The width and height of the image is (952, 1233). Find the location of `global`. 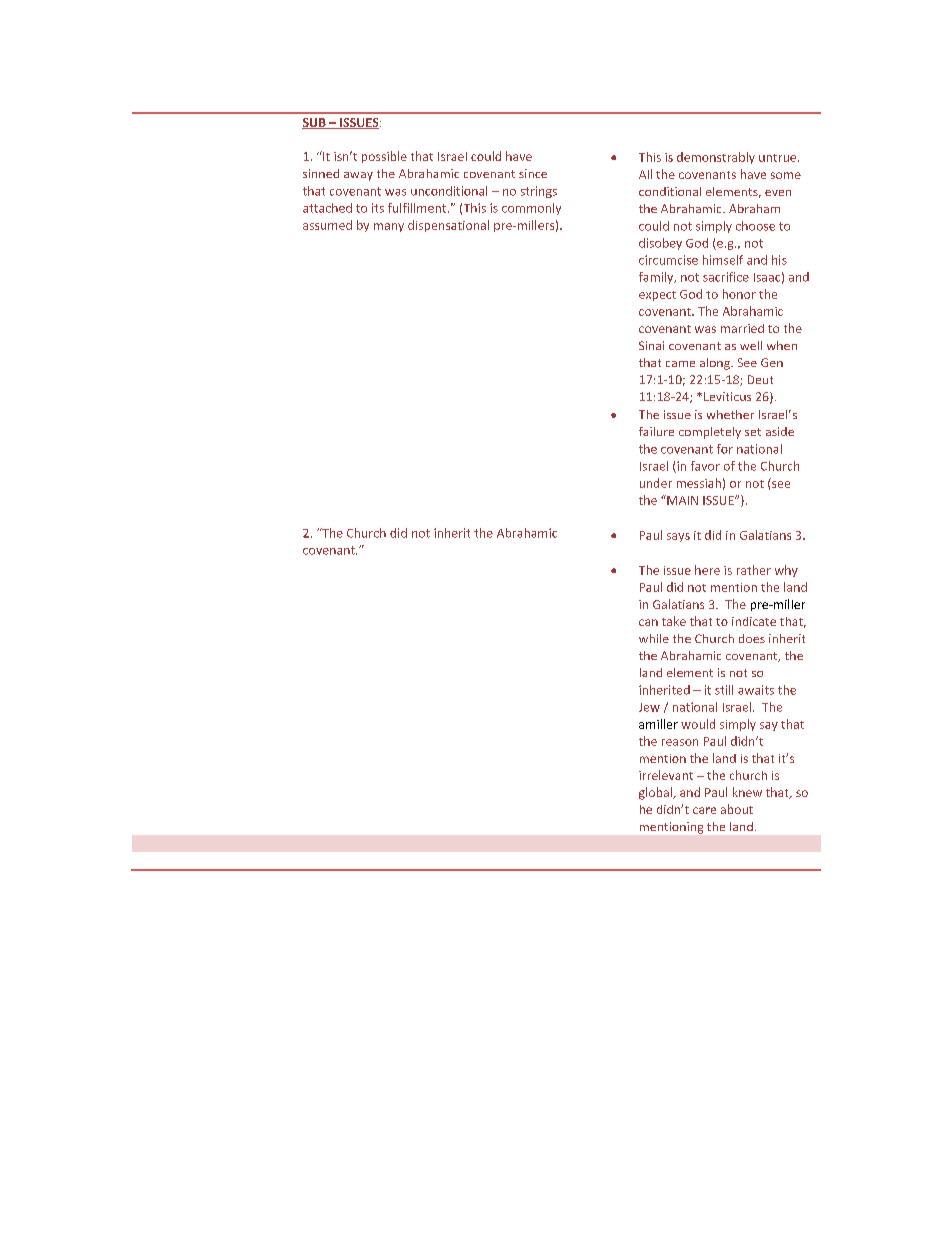

global is located at coordinates (656, 793).
